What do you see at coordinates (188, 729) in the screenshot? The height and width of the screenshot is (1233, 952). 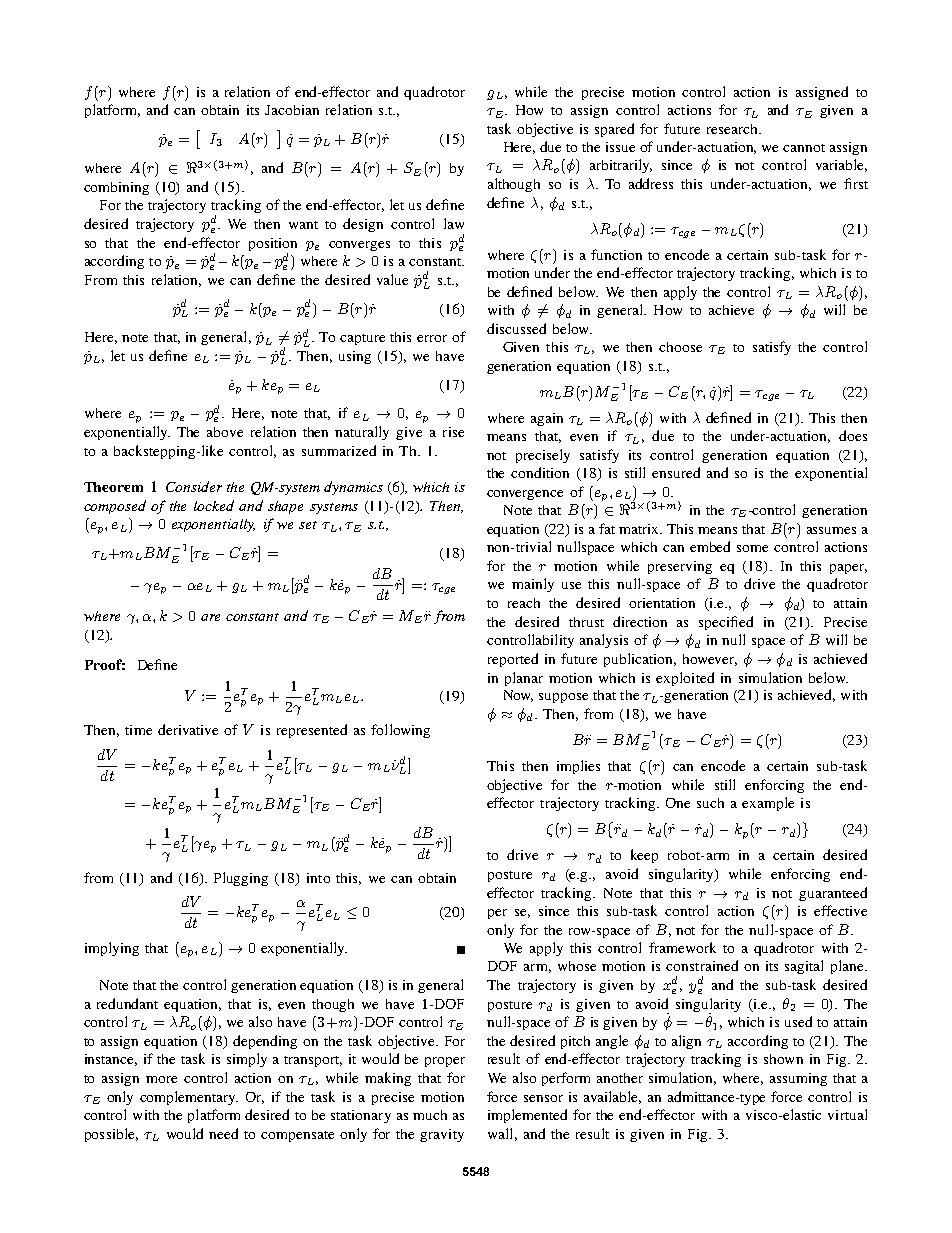 I see `derivative` at bounding box center [188, 729].
